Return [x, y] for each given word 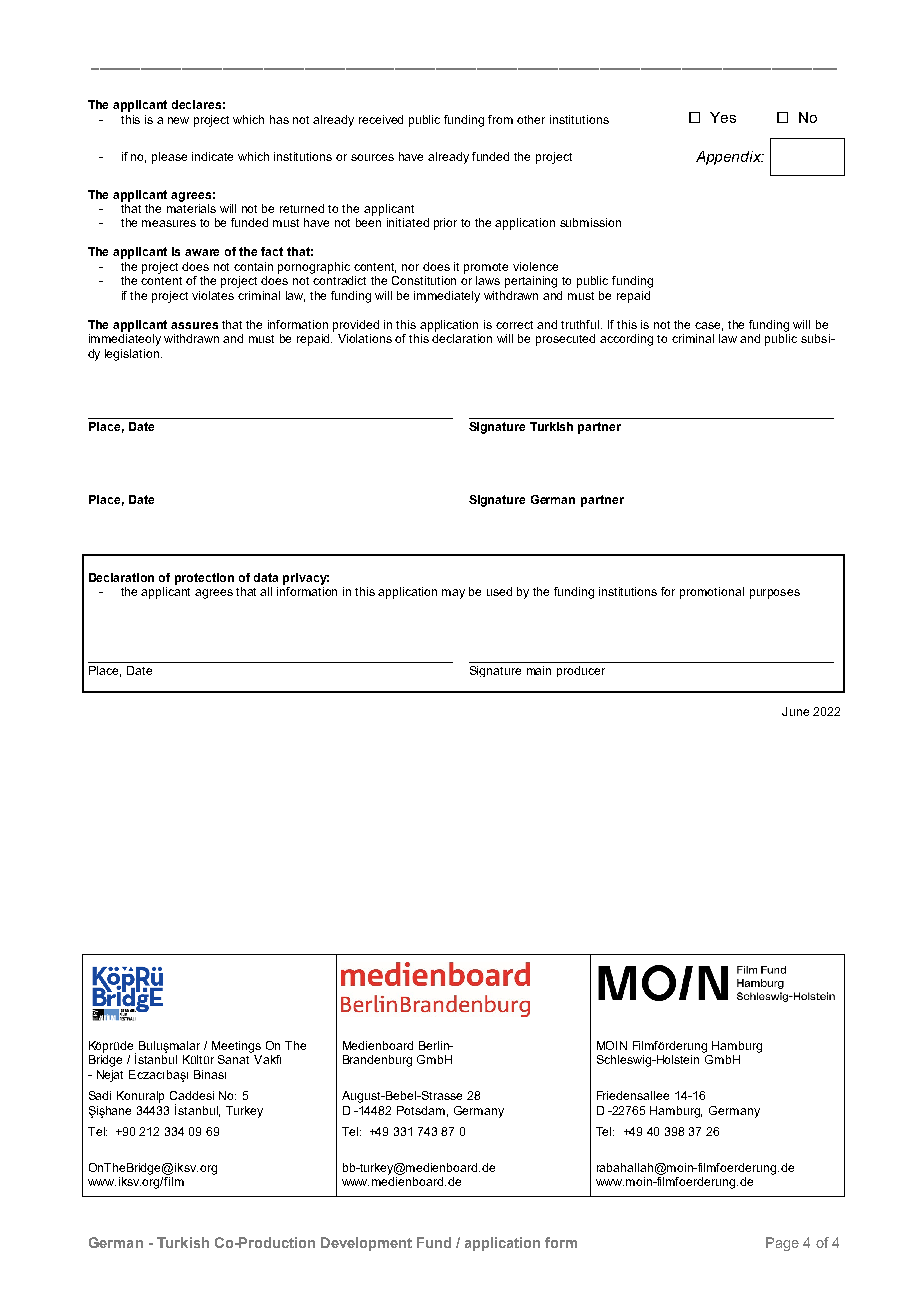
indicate [212, 156]
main [539, 670]
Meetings [236, 1047]
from [500, 119]
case [709, 326]
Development [366, 1244]
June [795, 711]
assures [194, 325]
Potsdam [421, 1110]
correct [514, 325]
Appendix [729, 158]
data [266, 577]
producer [581, 671]
